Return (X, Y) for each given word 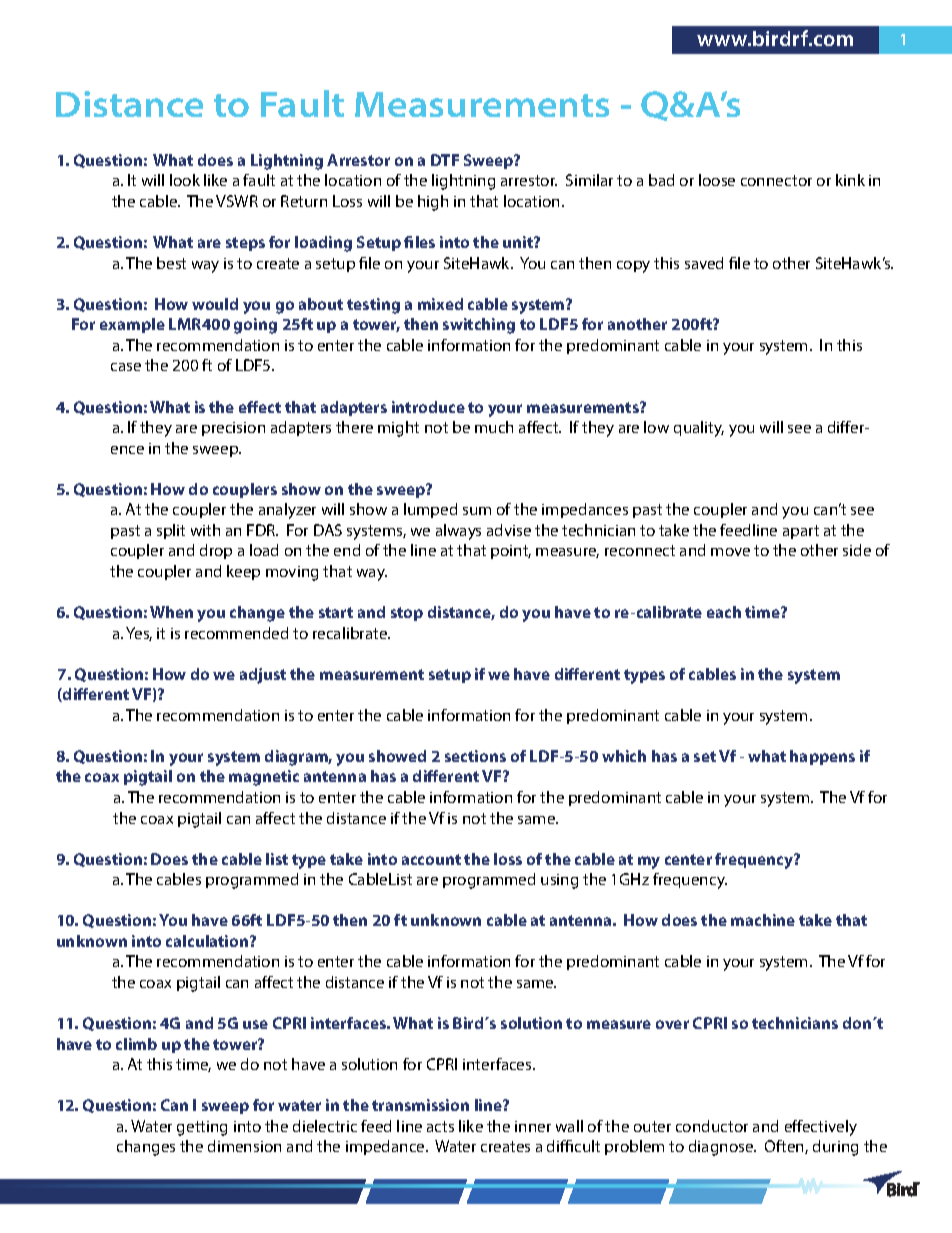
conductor (712, 1126)
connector (776, 180)
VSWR (237, 201)
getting (202, 1128)
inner (533, 1126)
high (433, 203)
